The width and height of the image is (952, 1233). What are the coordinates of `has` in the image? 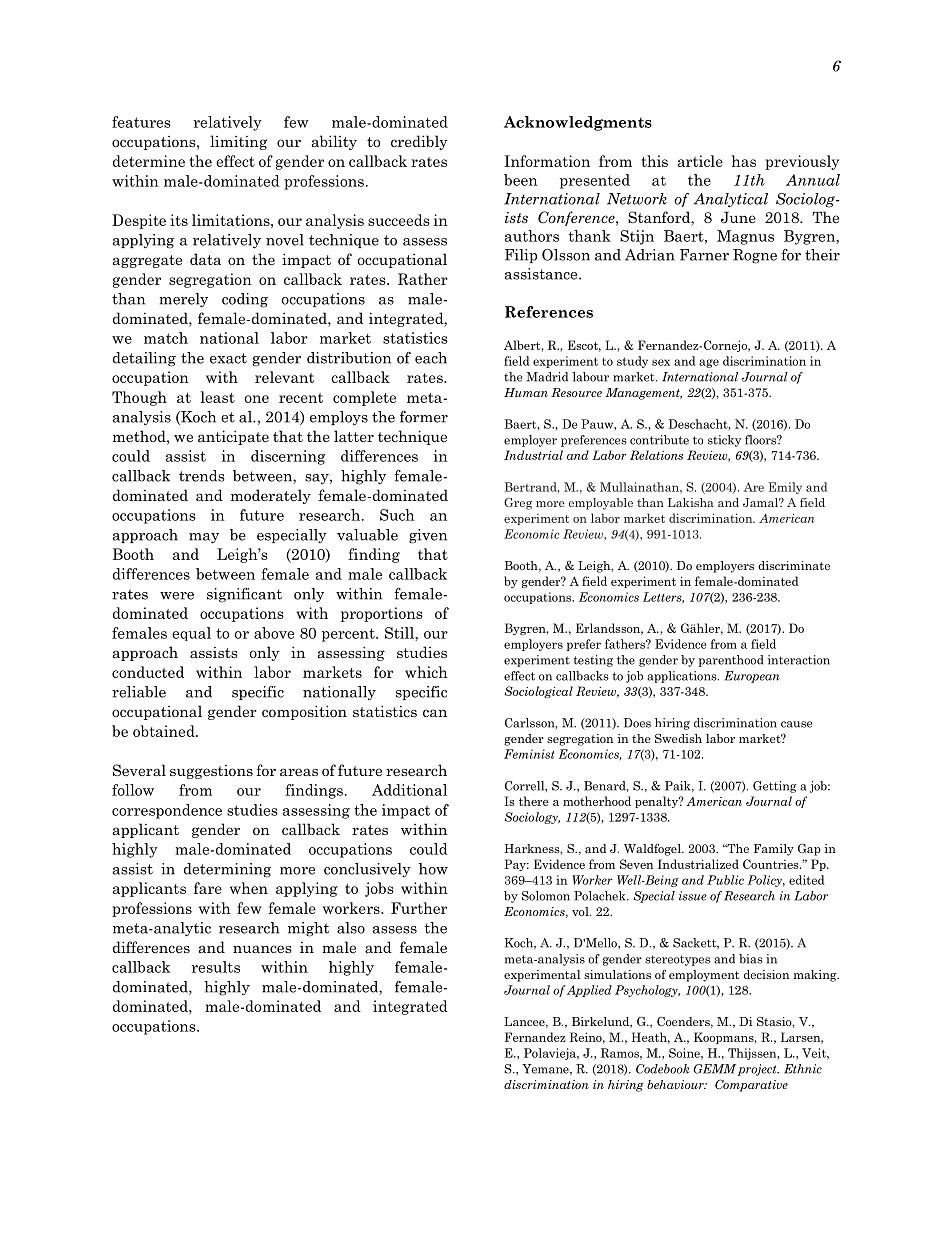 It's located at (744, 161).
